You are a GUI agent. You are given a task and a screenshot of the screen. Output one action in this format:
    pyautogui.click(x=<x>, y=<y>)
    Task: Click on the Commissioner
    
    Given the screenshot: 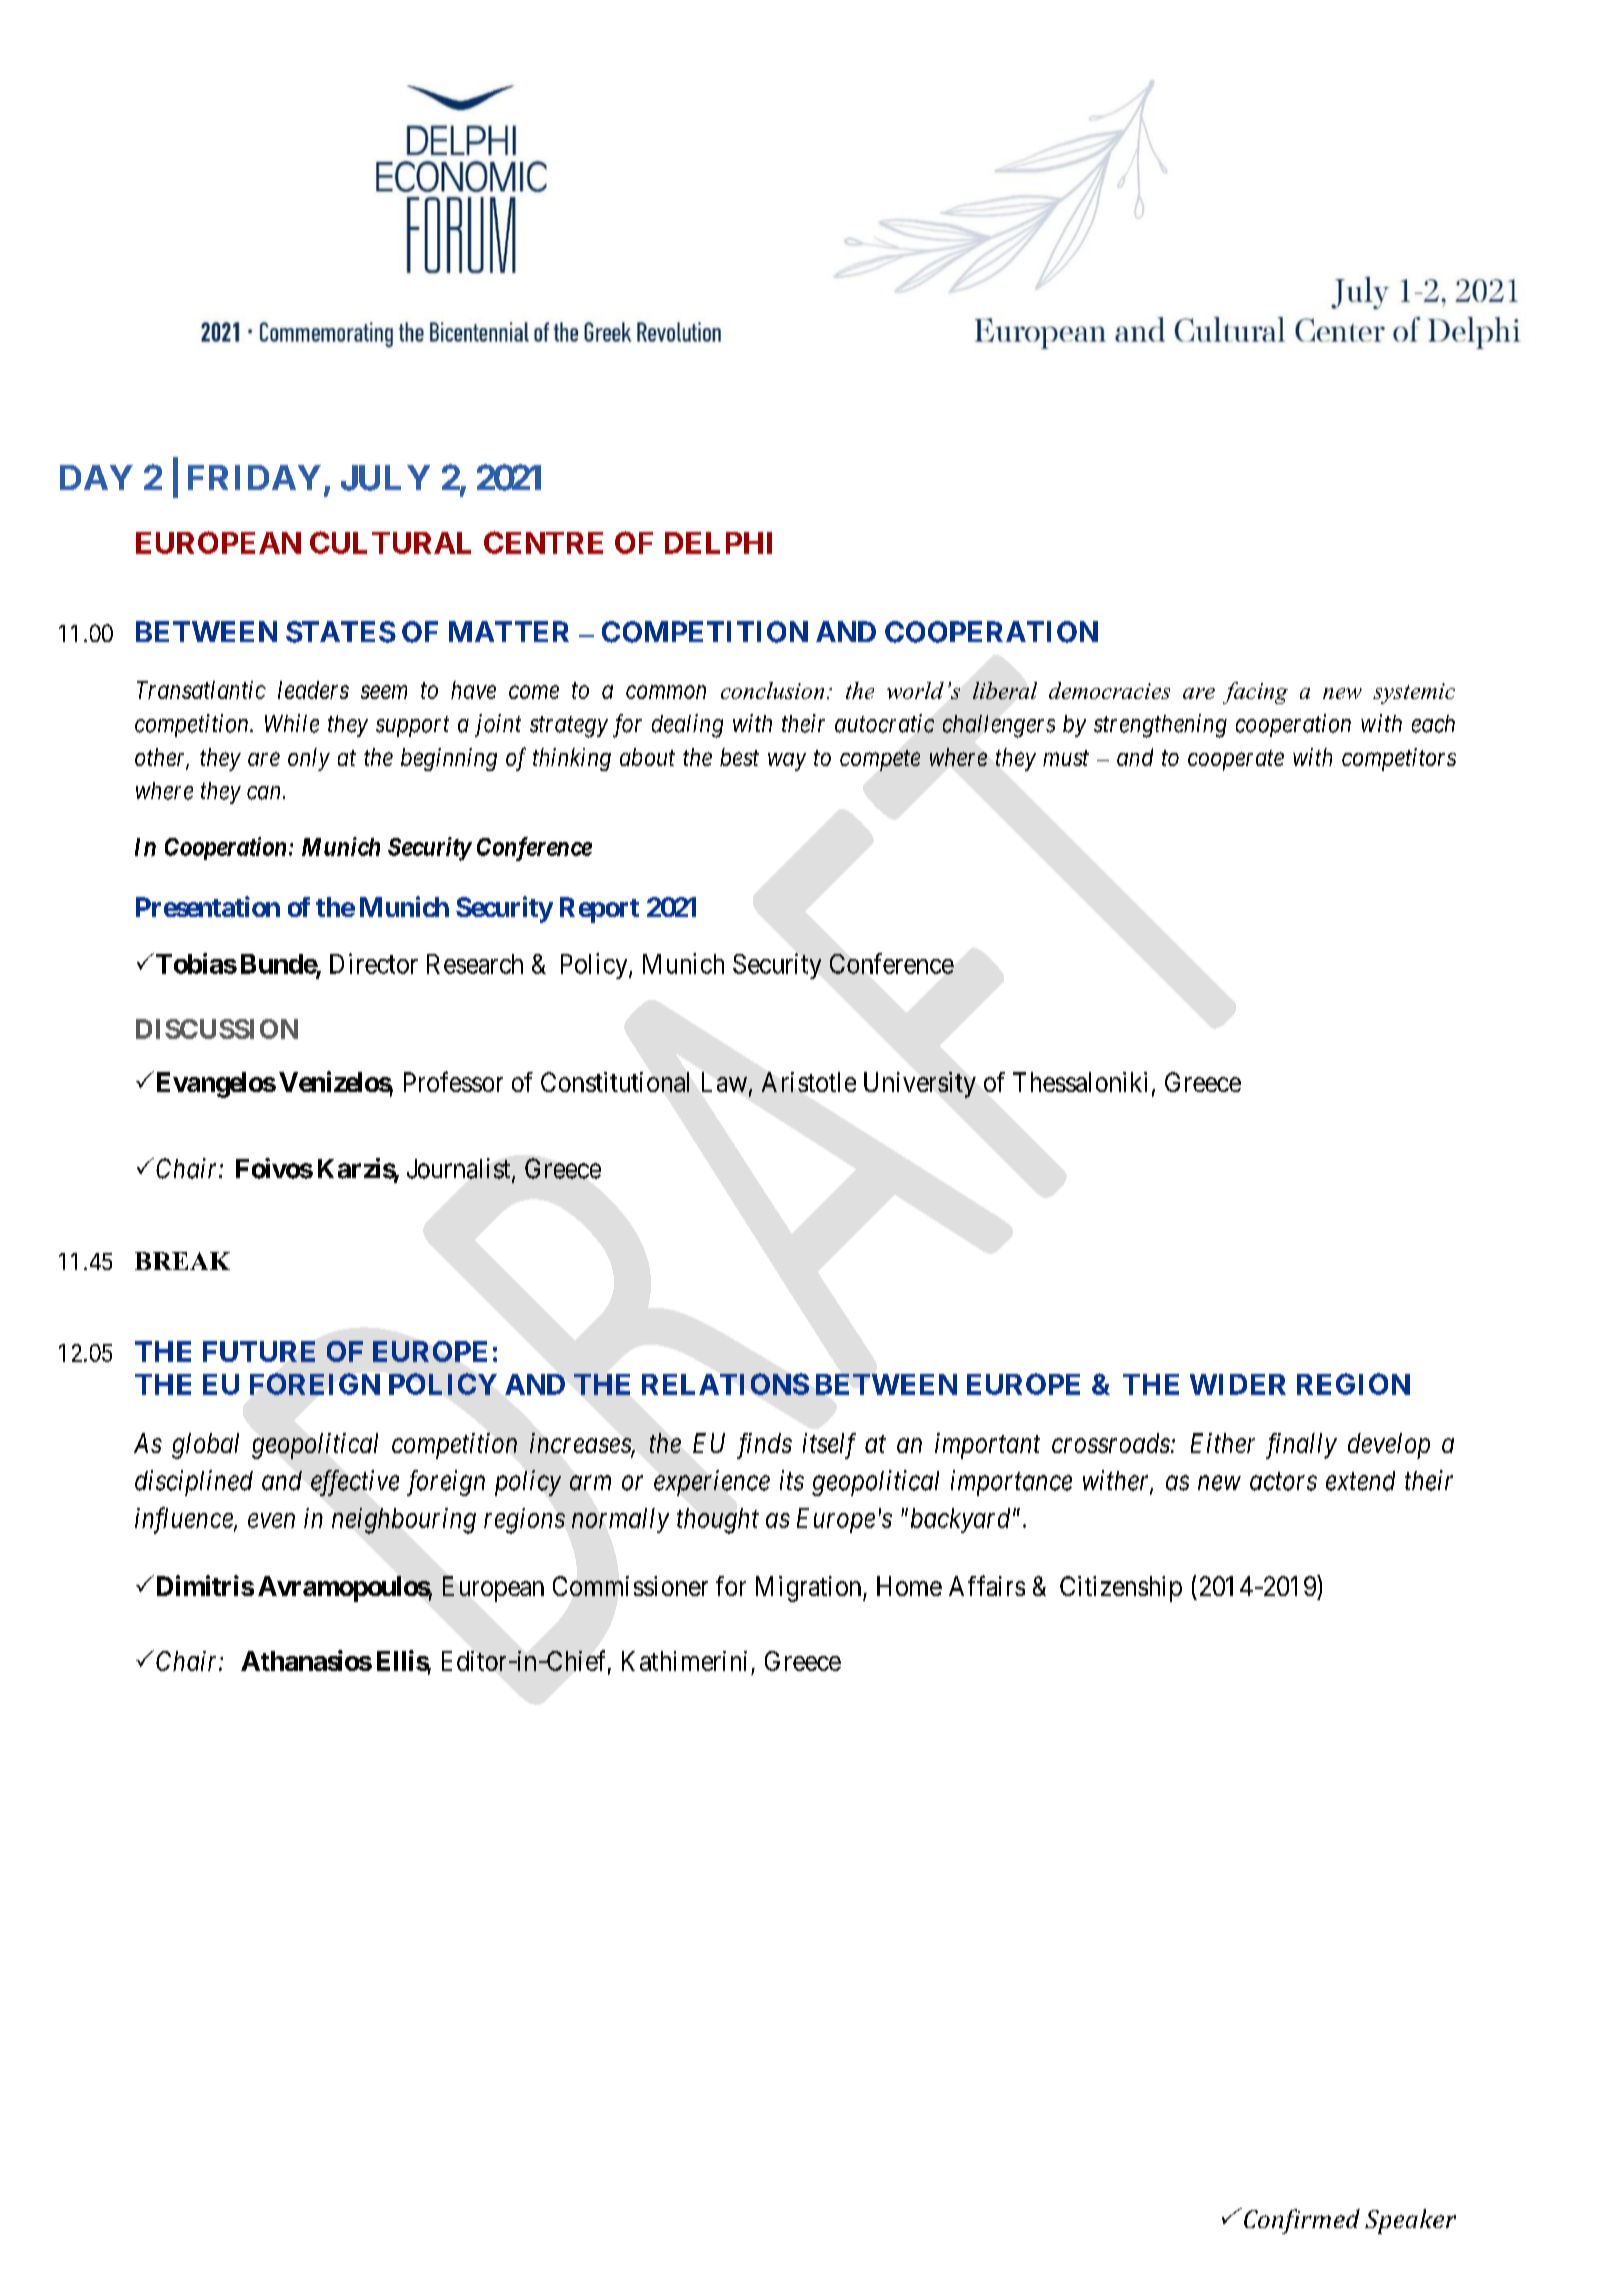 What is the action you would take?
    pyautogui.click(x=630, y=1586)
